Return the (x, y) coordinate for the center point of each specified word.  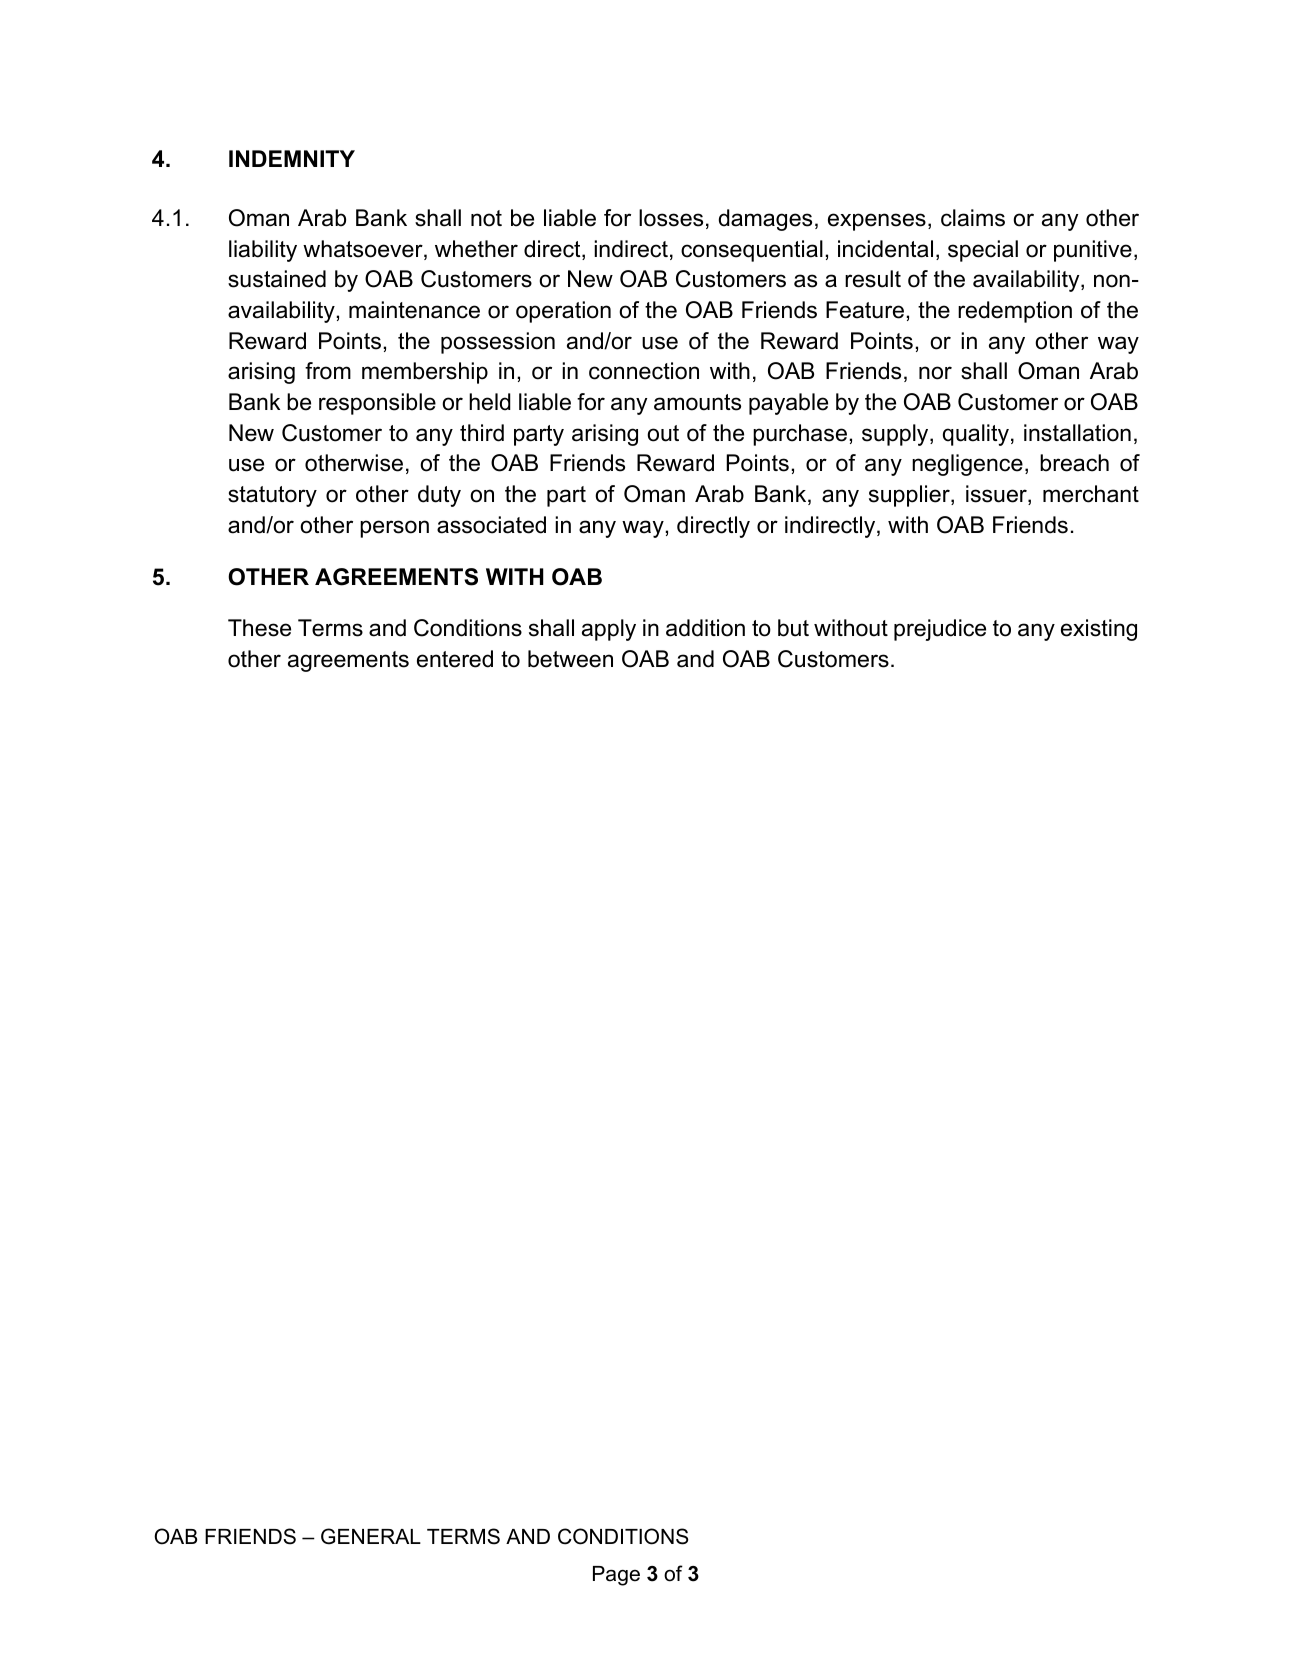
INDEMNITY (292, 158)
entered (455, 659)
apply (609, 630)
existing (1099, 630)
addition (705, 628)
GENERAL (371, 1536)
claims (973, 218)
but (793, 628)
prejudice (940, 630)
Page (616, 1576)
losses (671, 218)
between (570, 659)
